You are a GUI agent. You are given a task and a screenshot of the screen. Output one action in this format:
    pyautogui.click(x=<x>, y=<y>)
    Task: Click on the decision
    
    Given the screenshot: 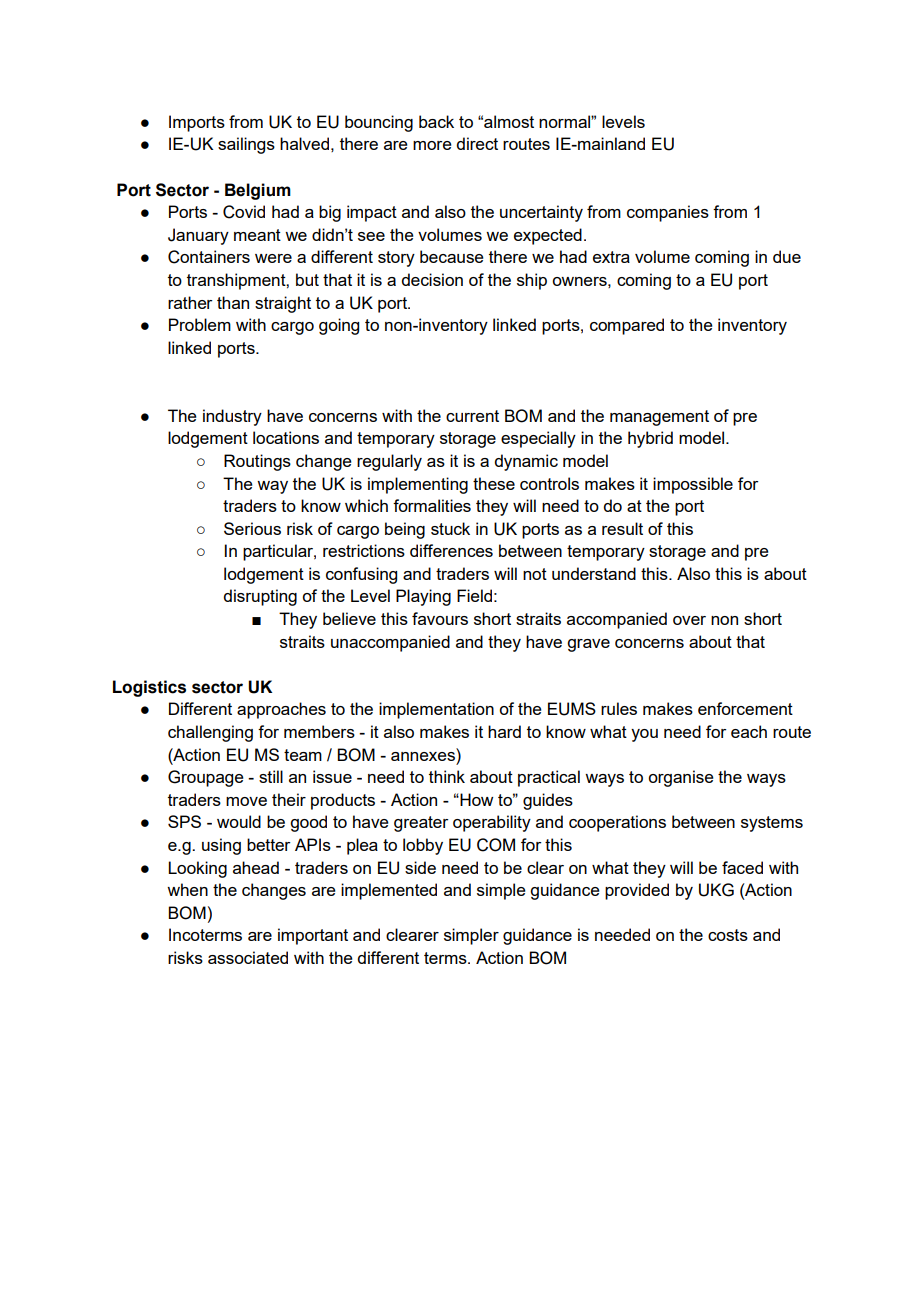 What is the action you would take?
    pyautogui.click(x=432, y=279)
